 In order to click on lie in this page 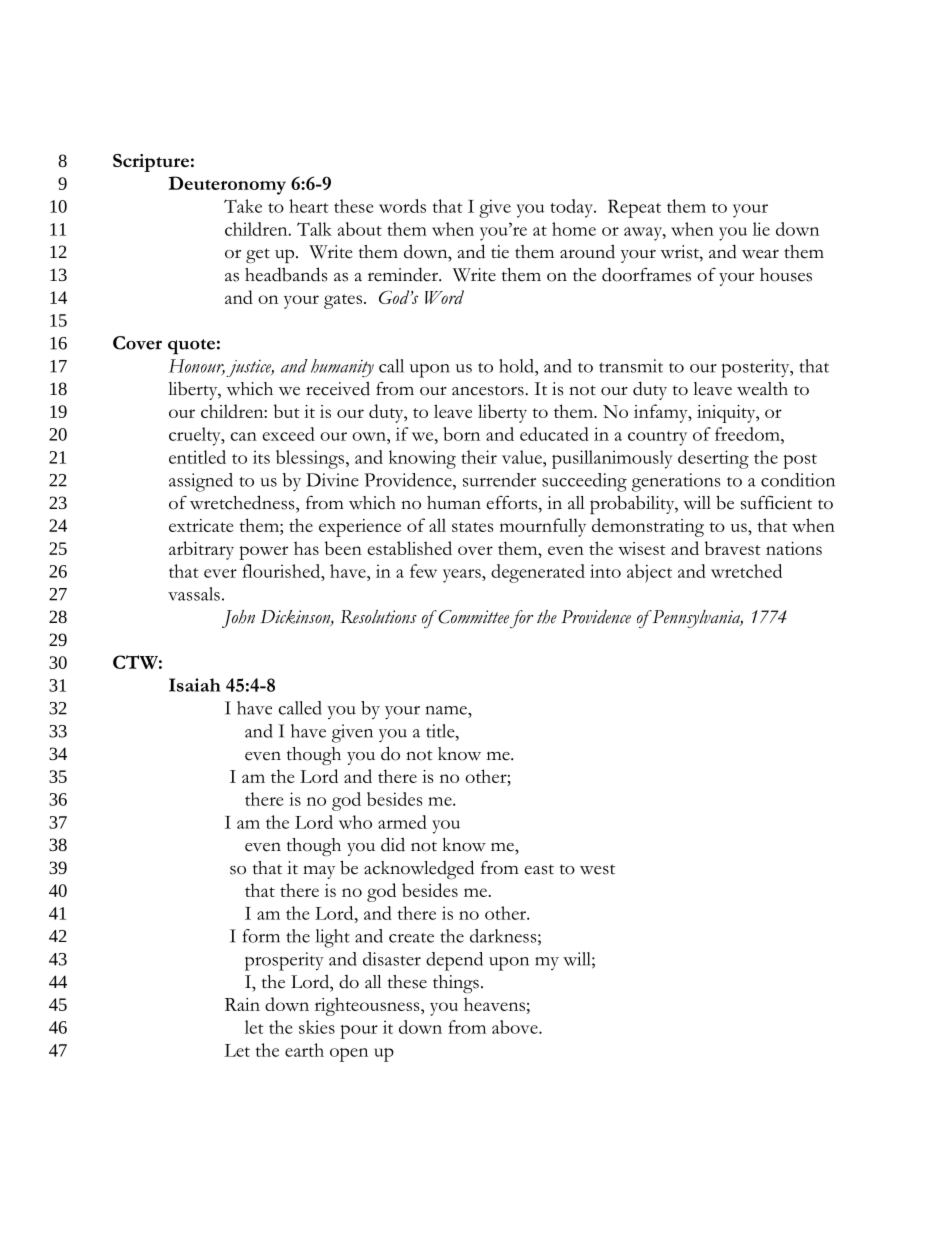, I will do `click(761, 229)`.
